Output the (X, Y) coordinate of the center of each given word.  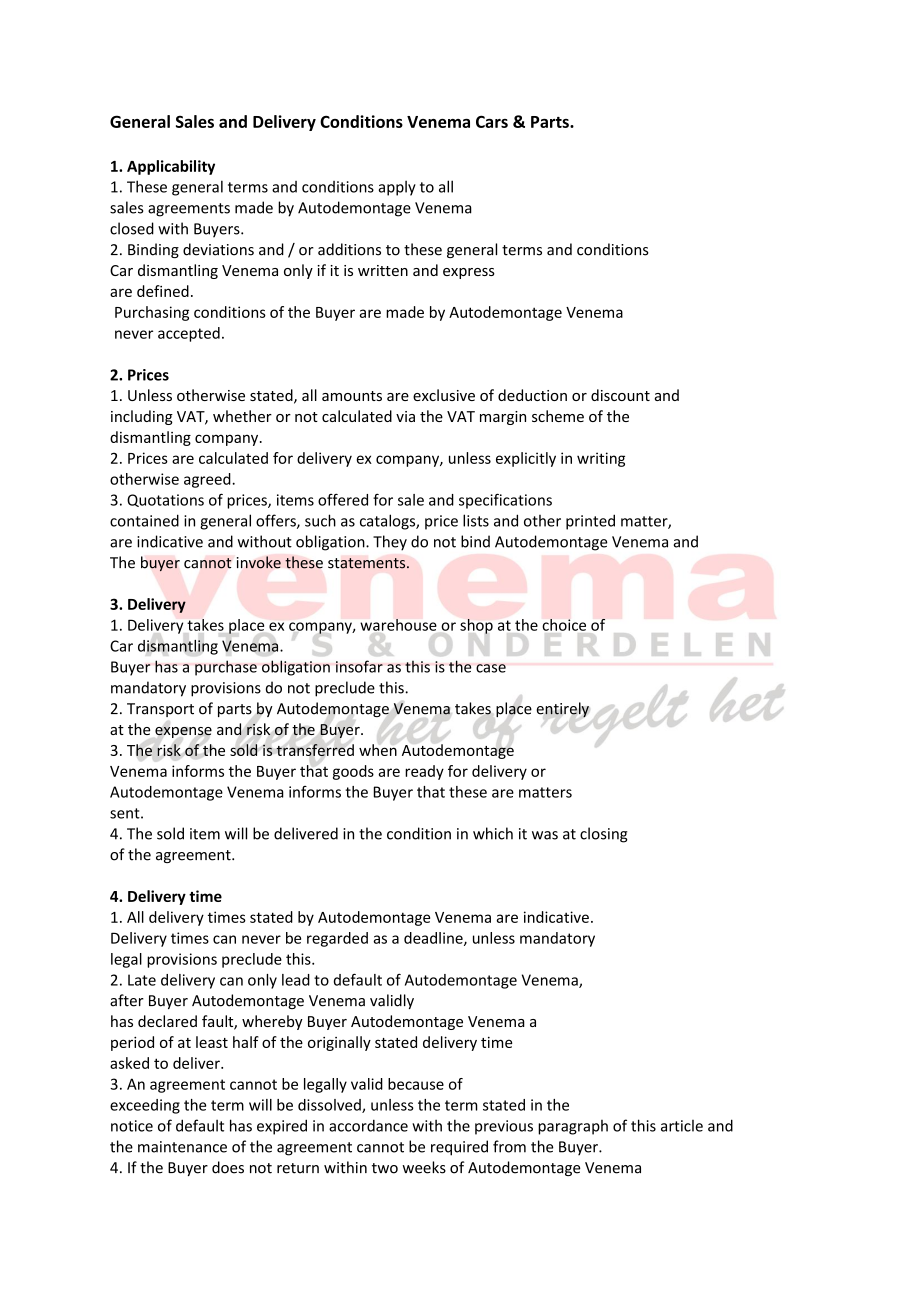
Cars (492, 121)
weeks (424, 1167)
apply (397, 188)
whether (242, 416)
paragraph (573, 1127)
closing (604, 835)
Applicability (171, 167)
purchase (226, 668)
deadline (434, 939)
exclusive (444, 395)
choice (564, 625)
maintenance (182, 1147)
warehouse (398, 625)
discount (620, 395)
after (127, 1000)
